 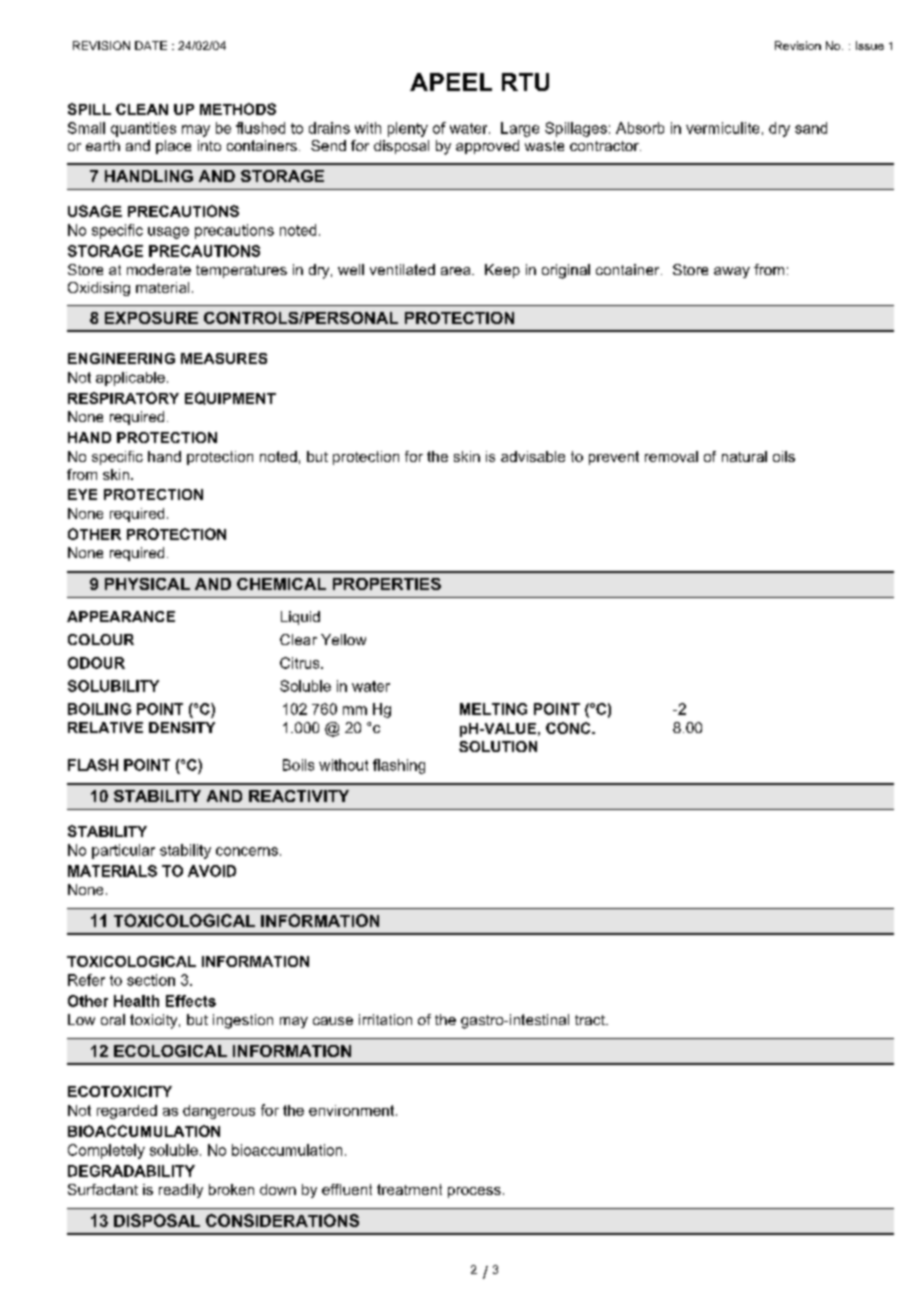 What do you see at coordinates (181, 1191) in the image?
I see `readily` at bounding box center [181, 1191].
